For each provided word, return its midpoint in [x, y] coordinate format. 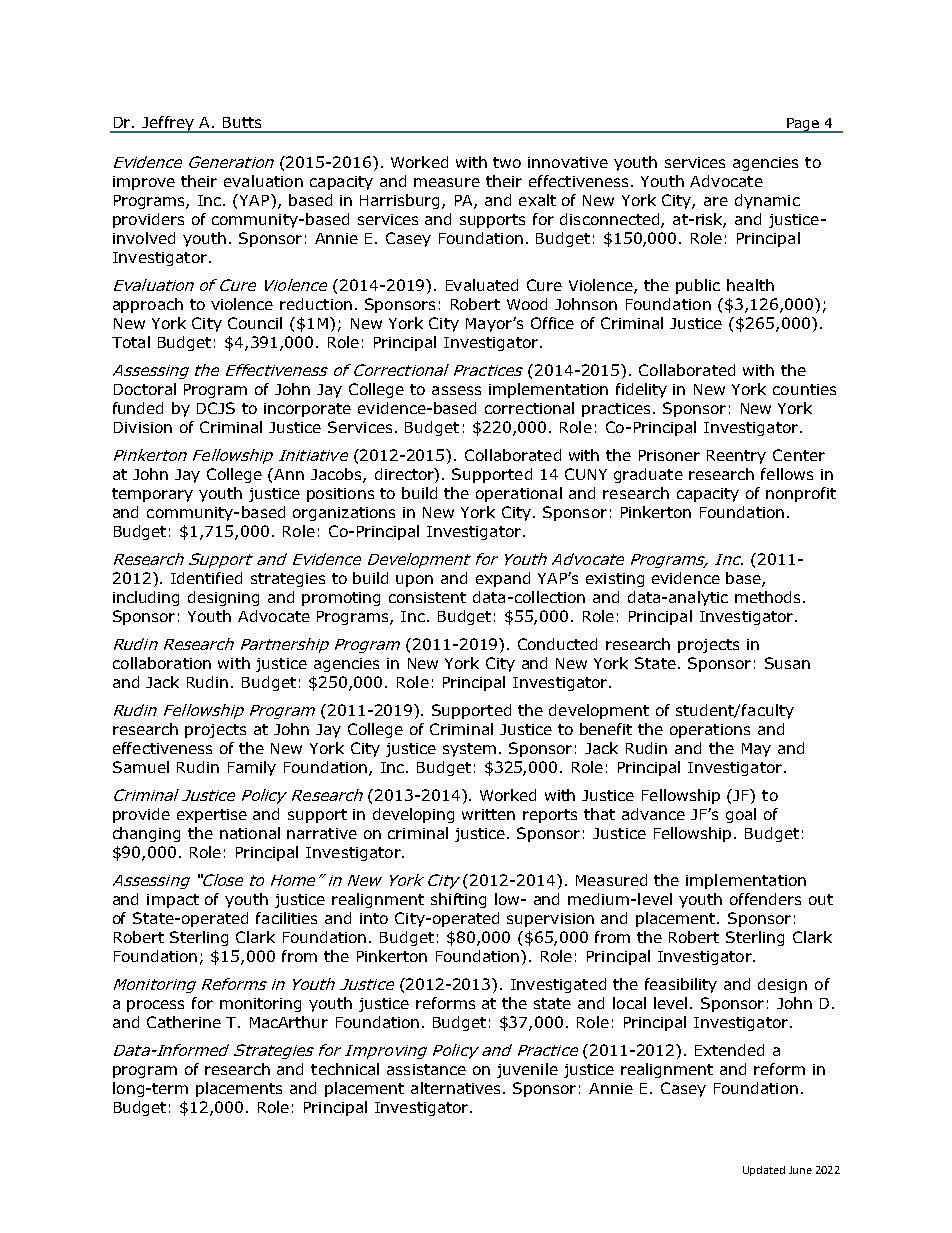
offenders [765, 899]
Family [252, 768]
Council [255, 323]
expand [503, 579]
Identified [206, 578]
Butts [242, 122]
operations [710, 731]
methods [769, 597]
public [698, 286]
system [469, 750]
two [507, 162]
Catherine [184, 1022]
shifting [458, 900]
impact [173, 901]
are [716, 201]
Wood [527, 304]
